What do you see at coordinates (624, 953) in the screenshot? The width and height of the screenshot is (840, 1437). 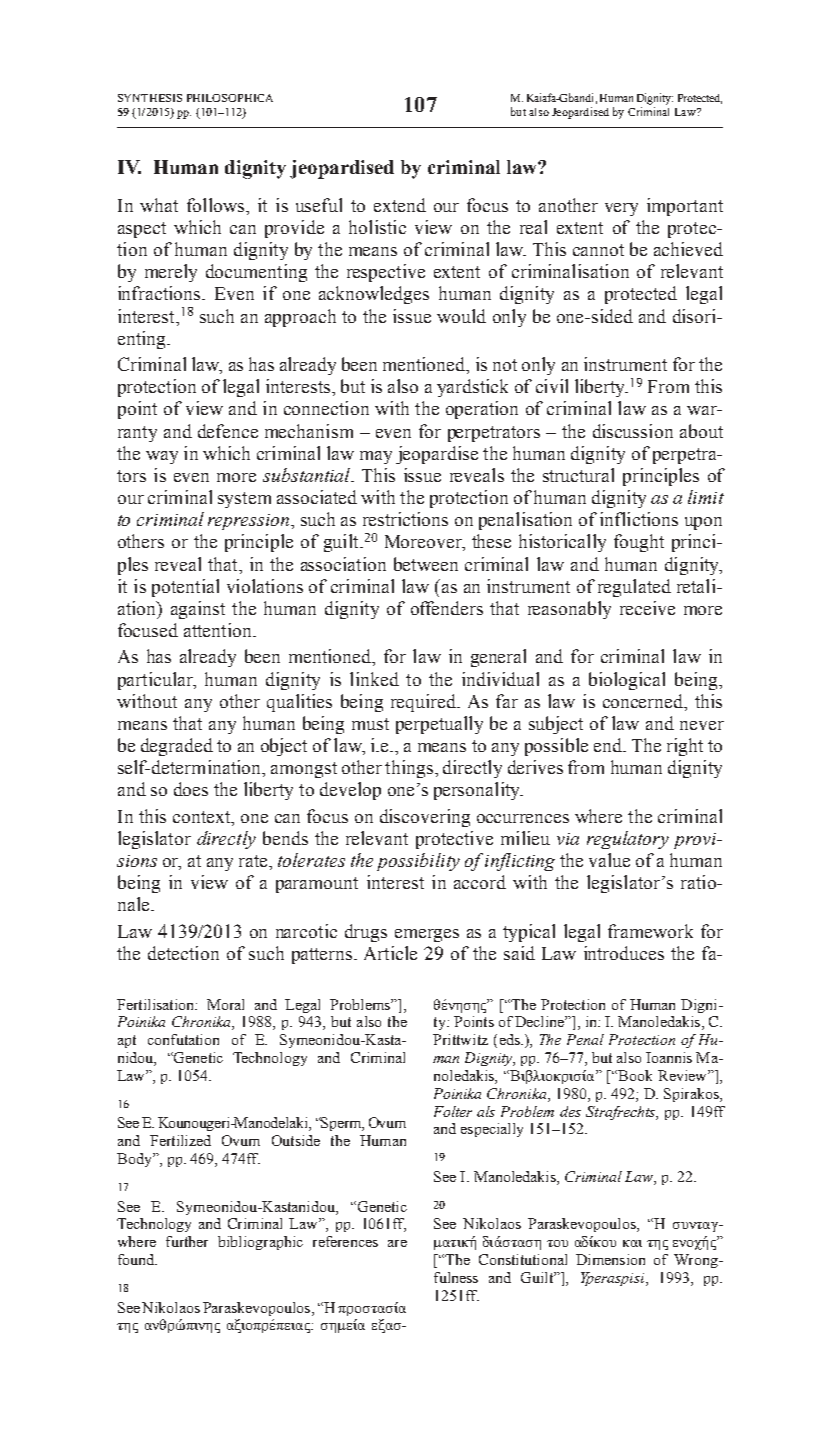 I see `introduces` at bounding box center [624, 953].
